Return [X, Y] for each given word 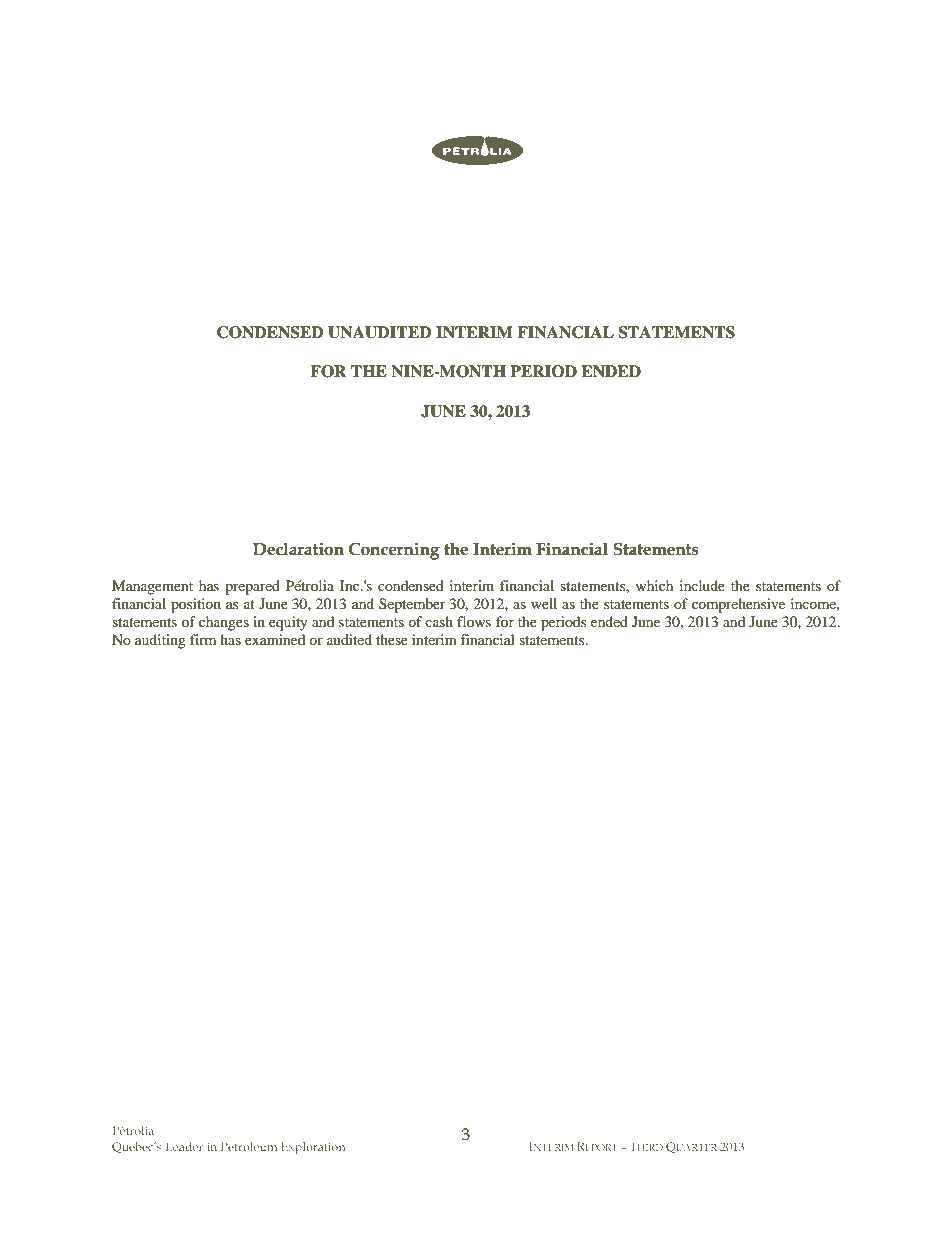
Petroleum [249, 1146]
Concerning [394, 551]
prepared [252, 587]
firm [203, 639]
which [654, 585]
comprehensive [738, 605]
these [392, 639]
